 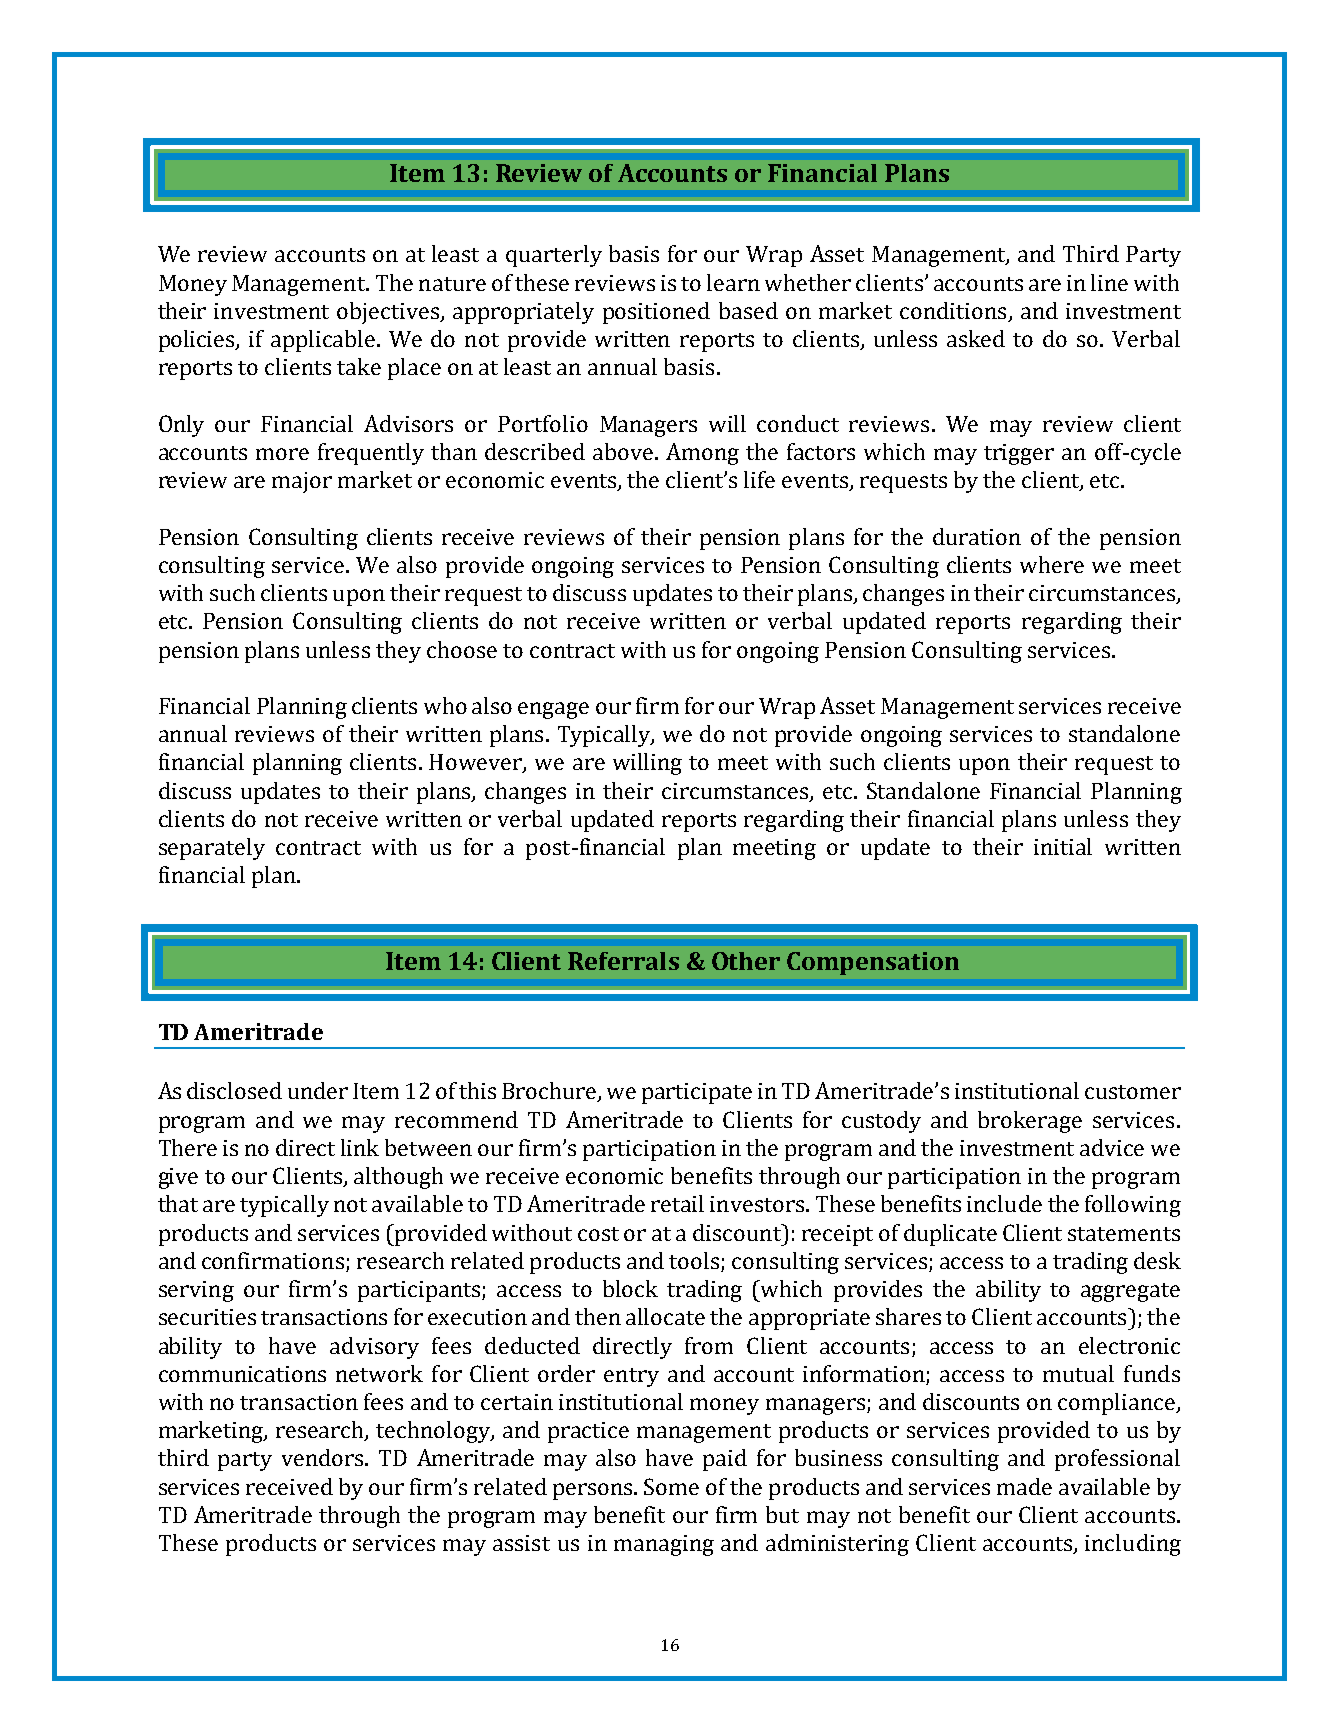 I want to click on vendors, so click(x=324, y=1457).
